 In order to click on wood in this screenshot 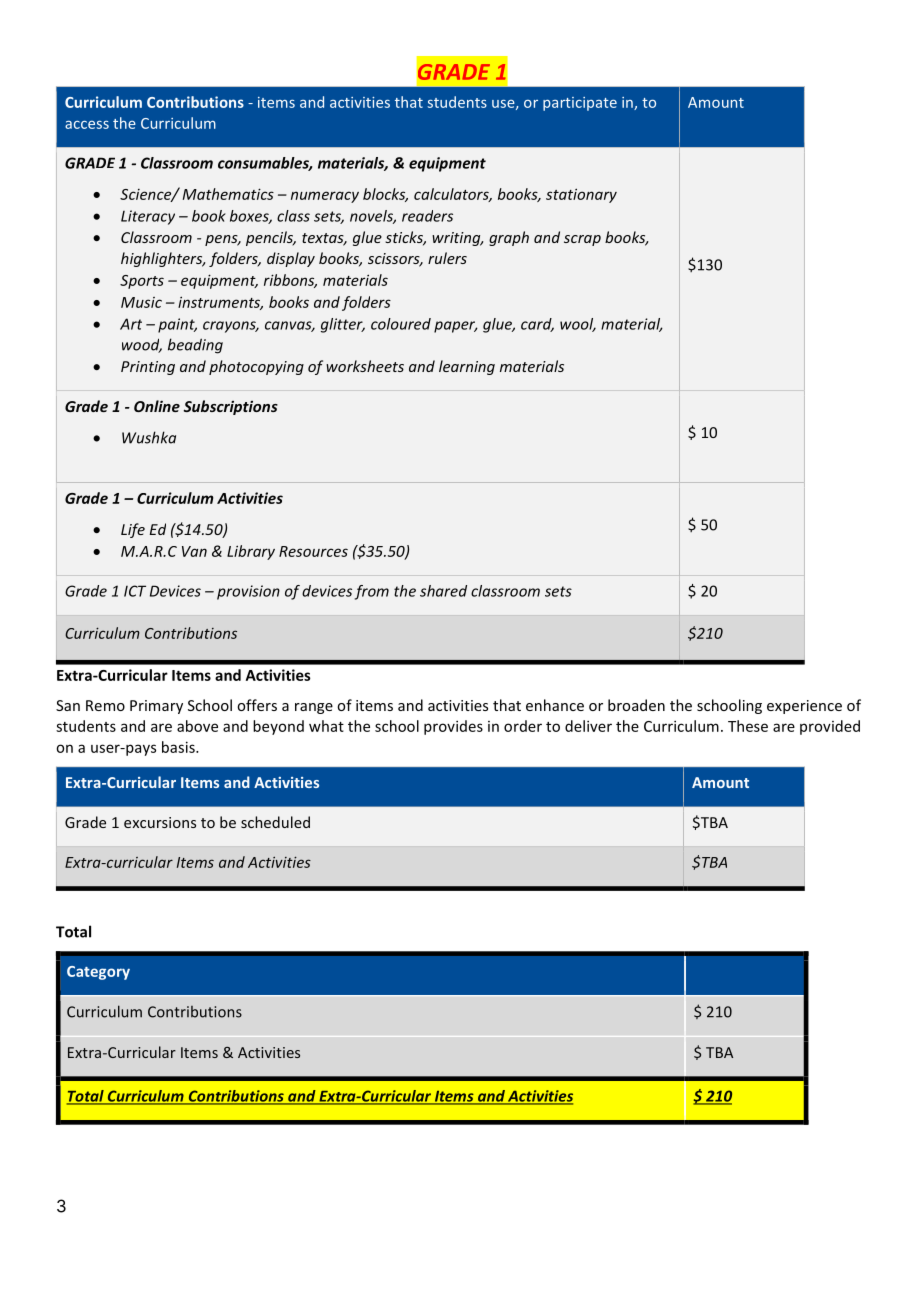, I will do `click(142, 345)`.
